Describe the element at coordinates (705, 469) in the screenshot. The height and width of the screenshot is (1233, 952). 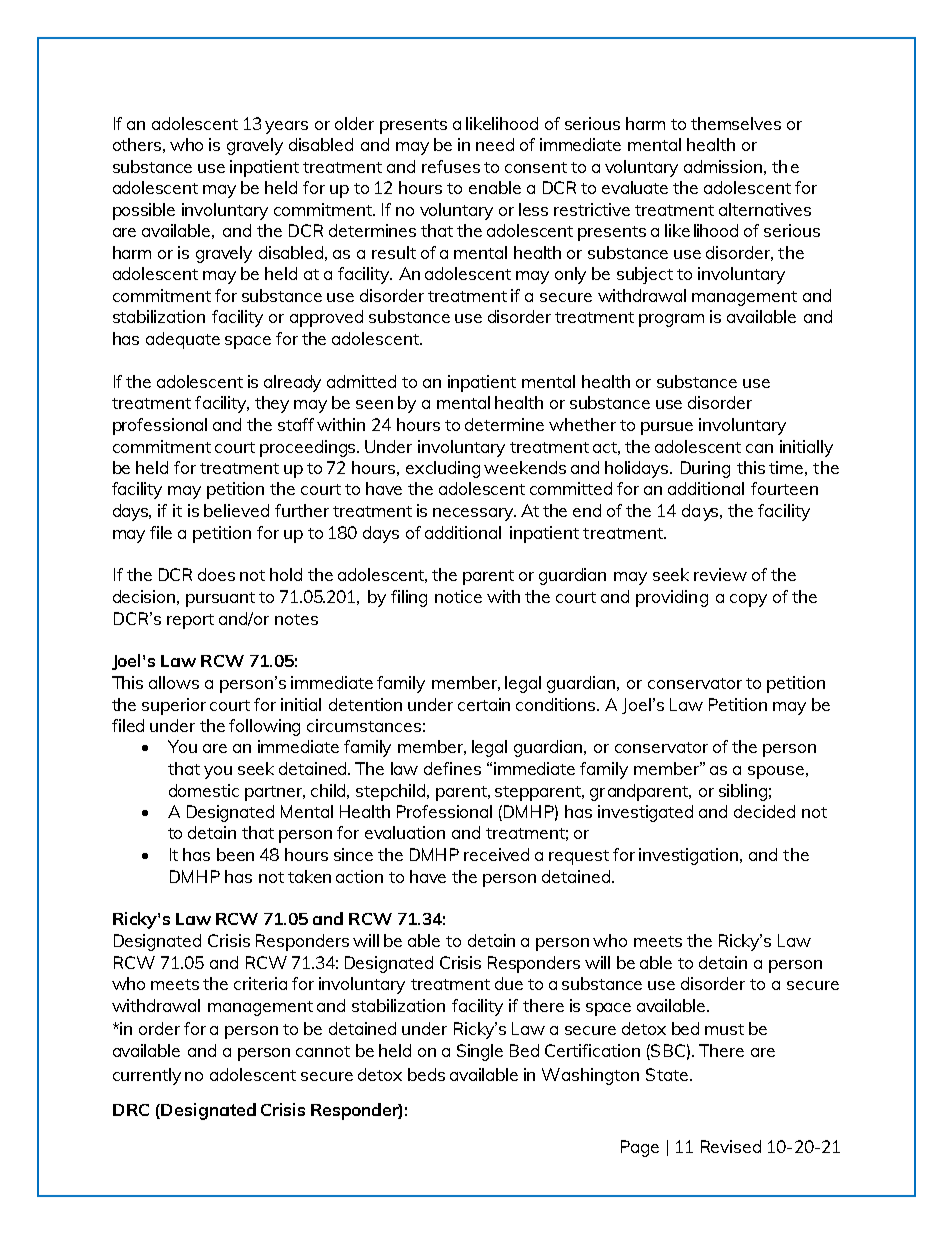
I see `During` at that location.
